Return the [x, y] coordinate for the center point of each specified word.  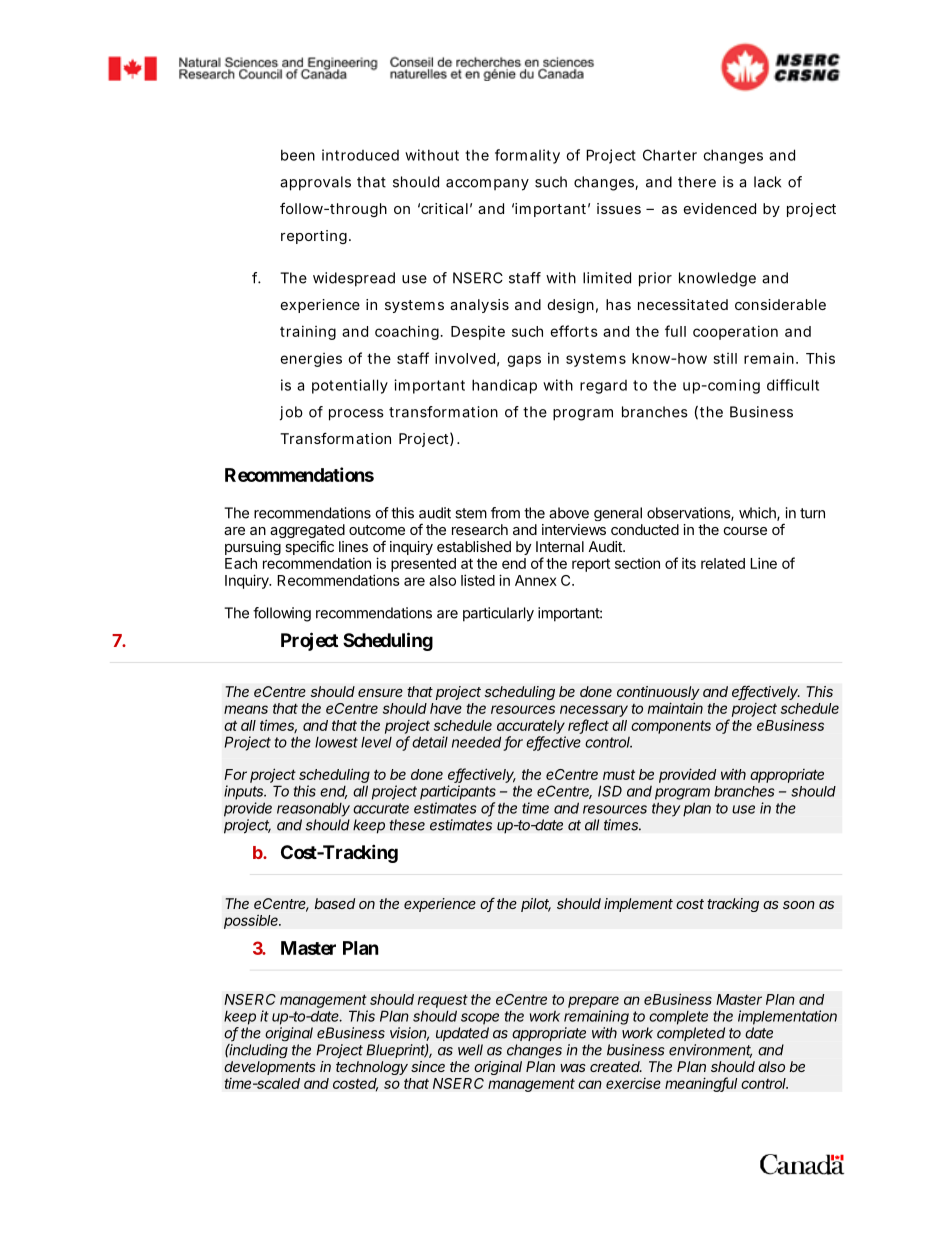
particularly [498, 614]
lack [767, 182]
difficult [793, 385]
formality [527, 156]
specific [309, 547]
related [723, 563]
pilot [536, 905]
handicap [504, 386]
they [666, 809]
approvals [315, 183]
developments [270, 1068]
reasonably [313, 810]
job [291, 413]
